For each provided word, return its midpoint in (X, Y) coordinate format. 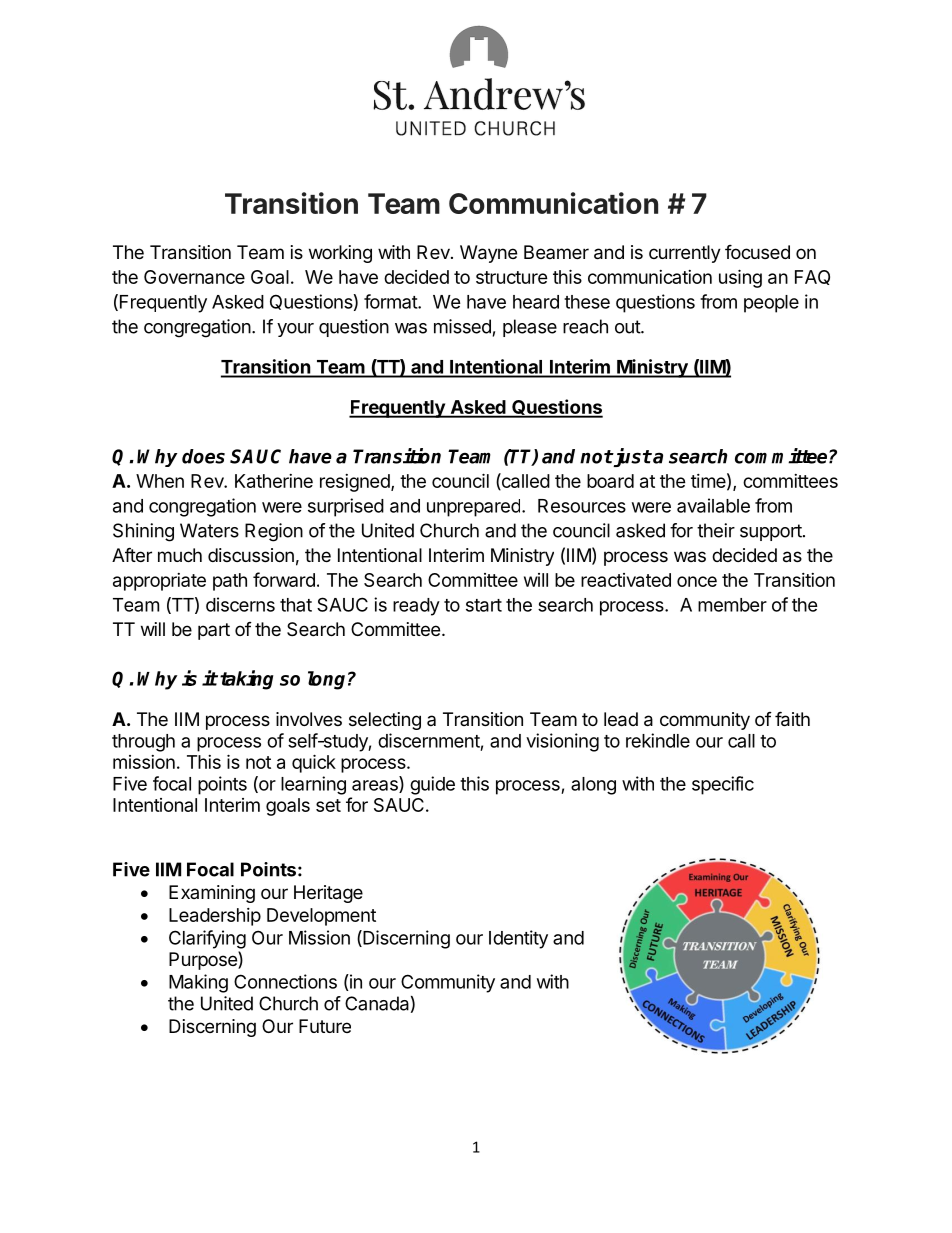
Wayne (488, 254)
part (214, 631)
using (740, 278)
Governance (194, 277)
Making (198, 983)
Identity (518, 939)
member (732, 605)
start (484, 605)
